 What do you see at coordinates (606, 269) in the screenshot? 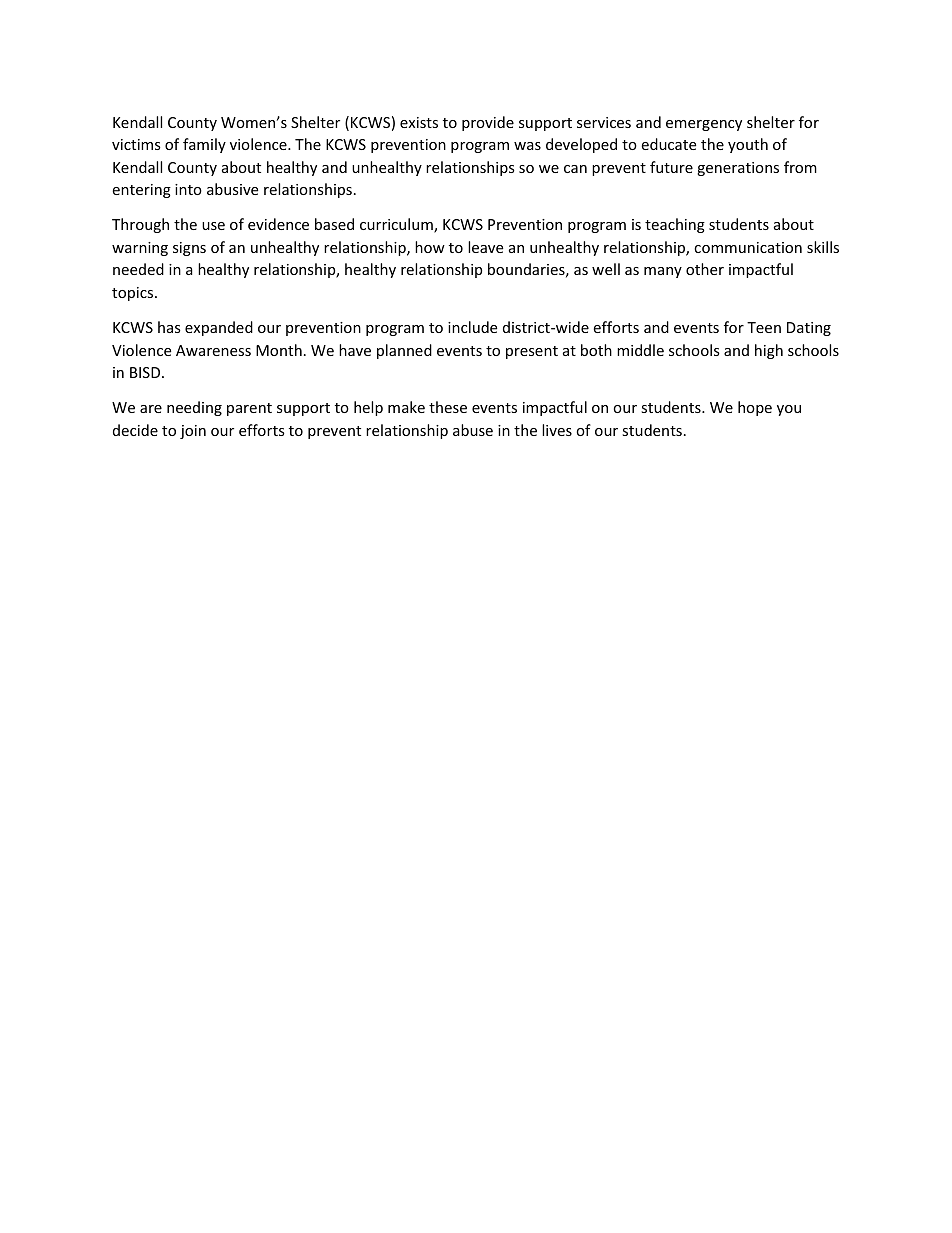
I see `well` at bounding box center [606, 269].
